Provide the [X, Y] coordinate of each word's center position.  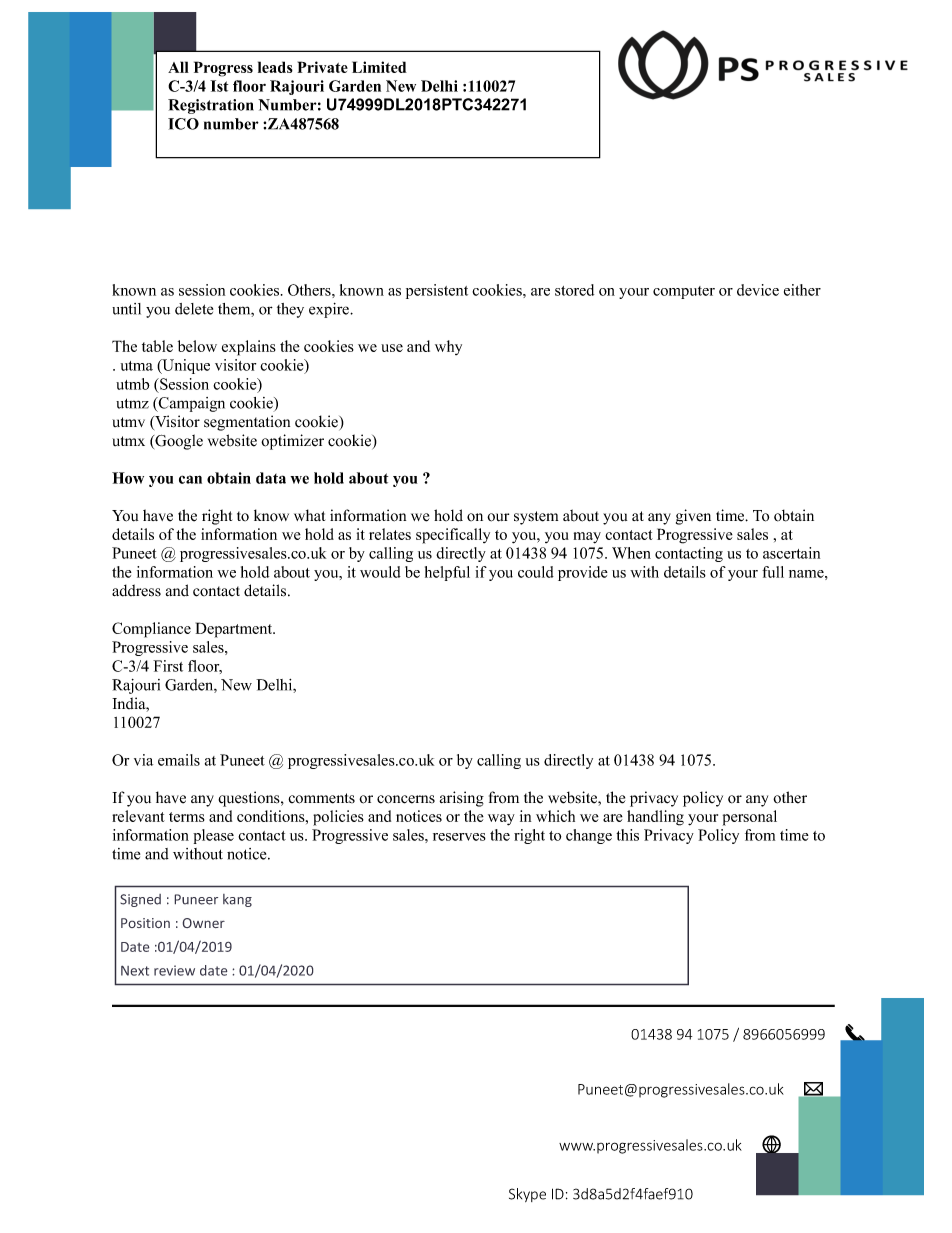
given [693, 517]
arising [462, 799]
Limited [379, 67]
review [174, 970]
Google [178, 442]
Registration [211, 106]
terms [187, 817]
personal [750, 818]
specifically [453, 536]
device [758, 290]
